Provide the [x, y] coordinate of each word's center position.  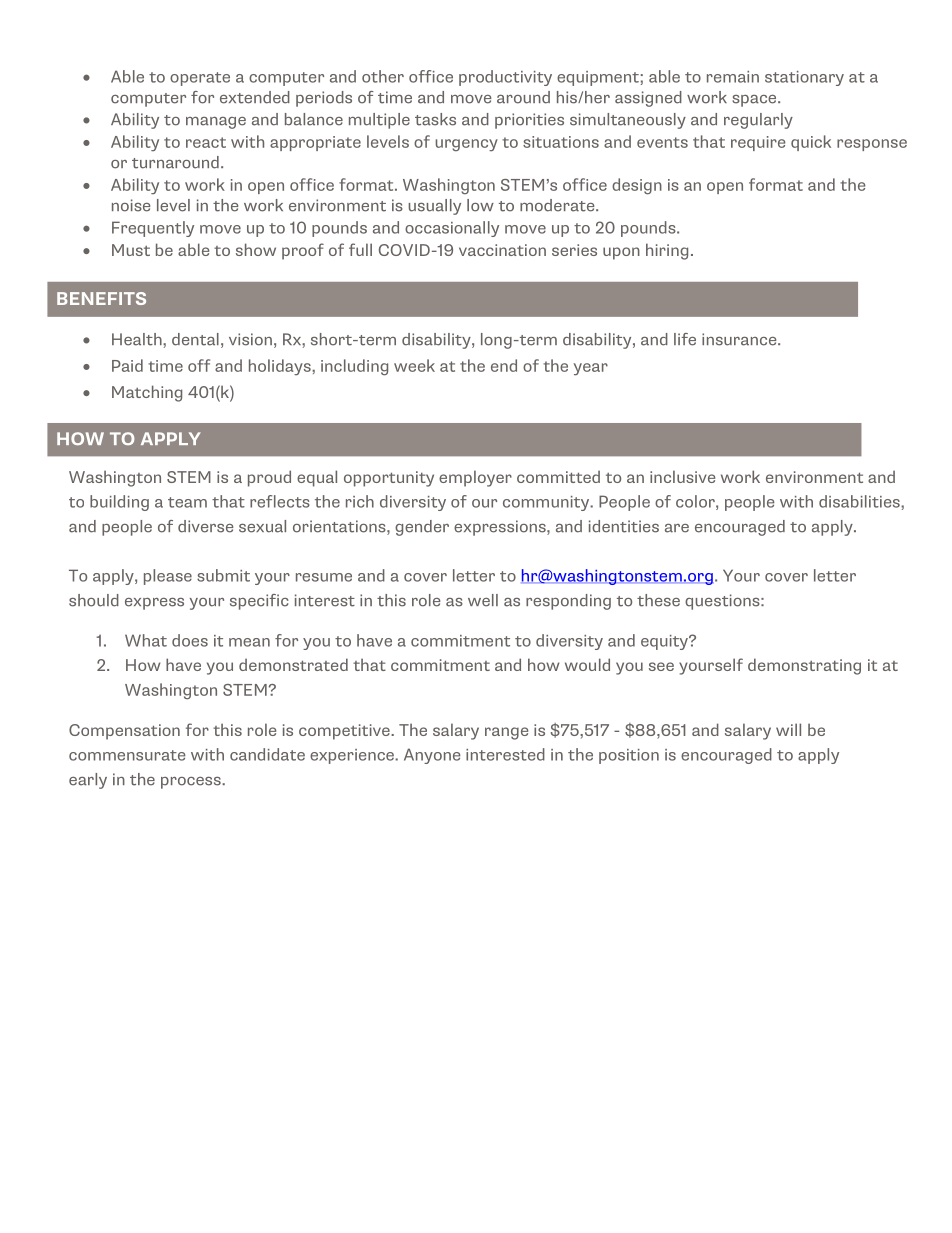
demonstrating [804, 666]
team [187, 502]
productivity [505, 78]
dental [195, 339]
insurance [740, 339]
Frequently [153, 229]
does [190, 640]
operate [200, 79]
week [414, 365]
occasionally [452, 229]
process [192, 783]
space [755, 101]
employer [475, 478]
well [483, 600]
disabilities [860, 501]
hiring [667, 251]
